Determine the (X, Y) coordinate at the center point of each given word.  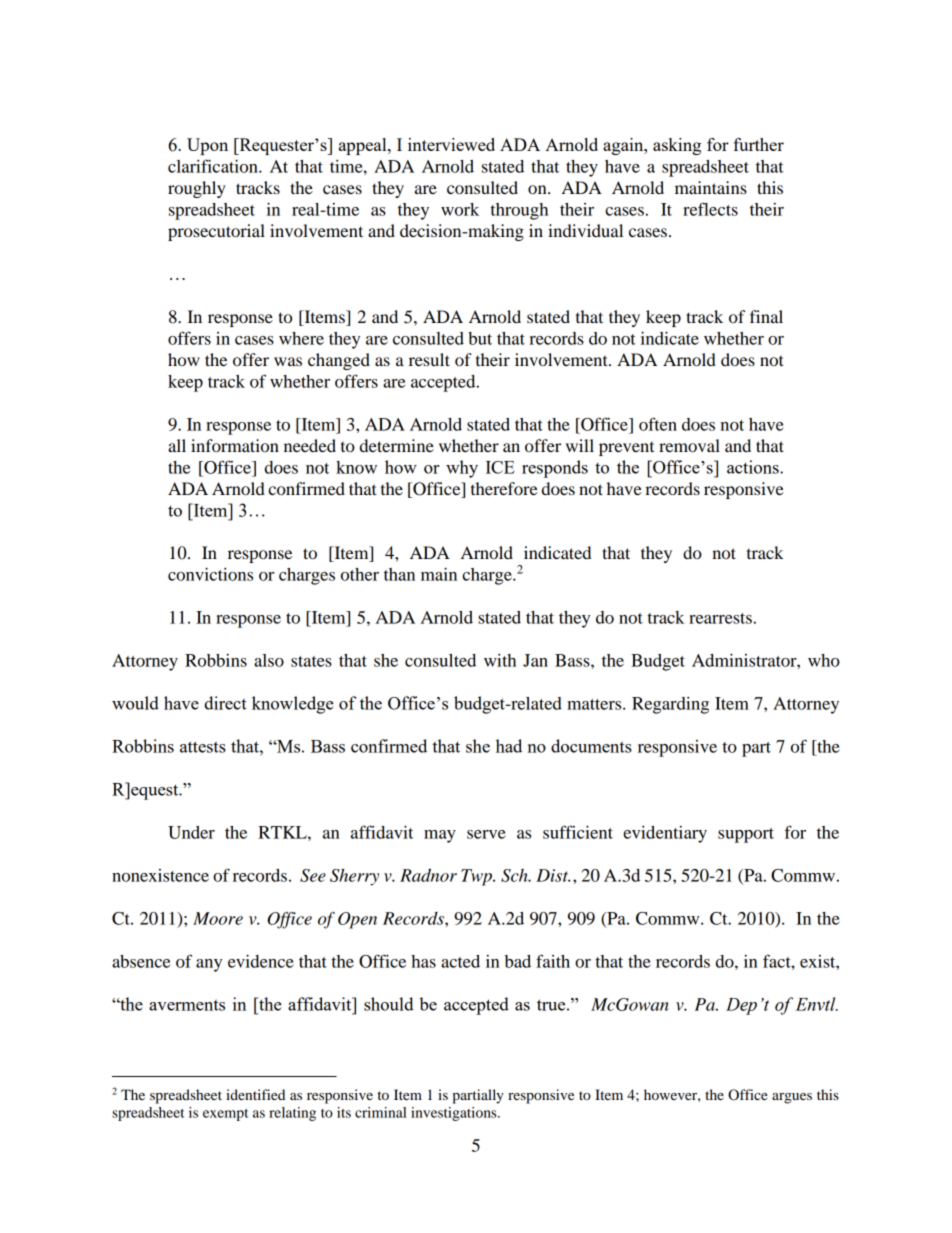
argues (792, 1098)
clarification (214, 166)
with (500, 660)
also (269, 660)
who (824, 660)
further (758, 144)
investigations (455, 1114)
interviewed (451, 144)
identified (255, 1094)
